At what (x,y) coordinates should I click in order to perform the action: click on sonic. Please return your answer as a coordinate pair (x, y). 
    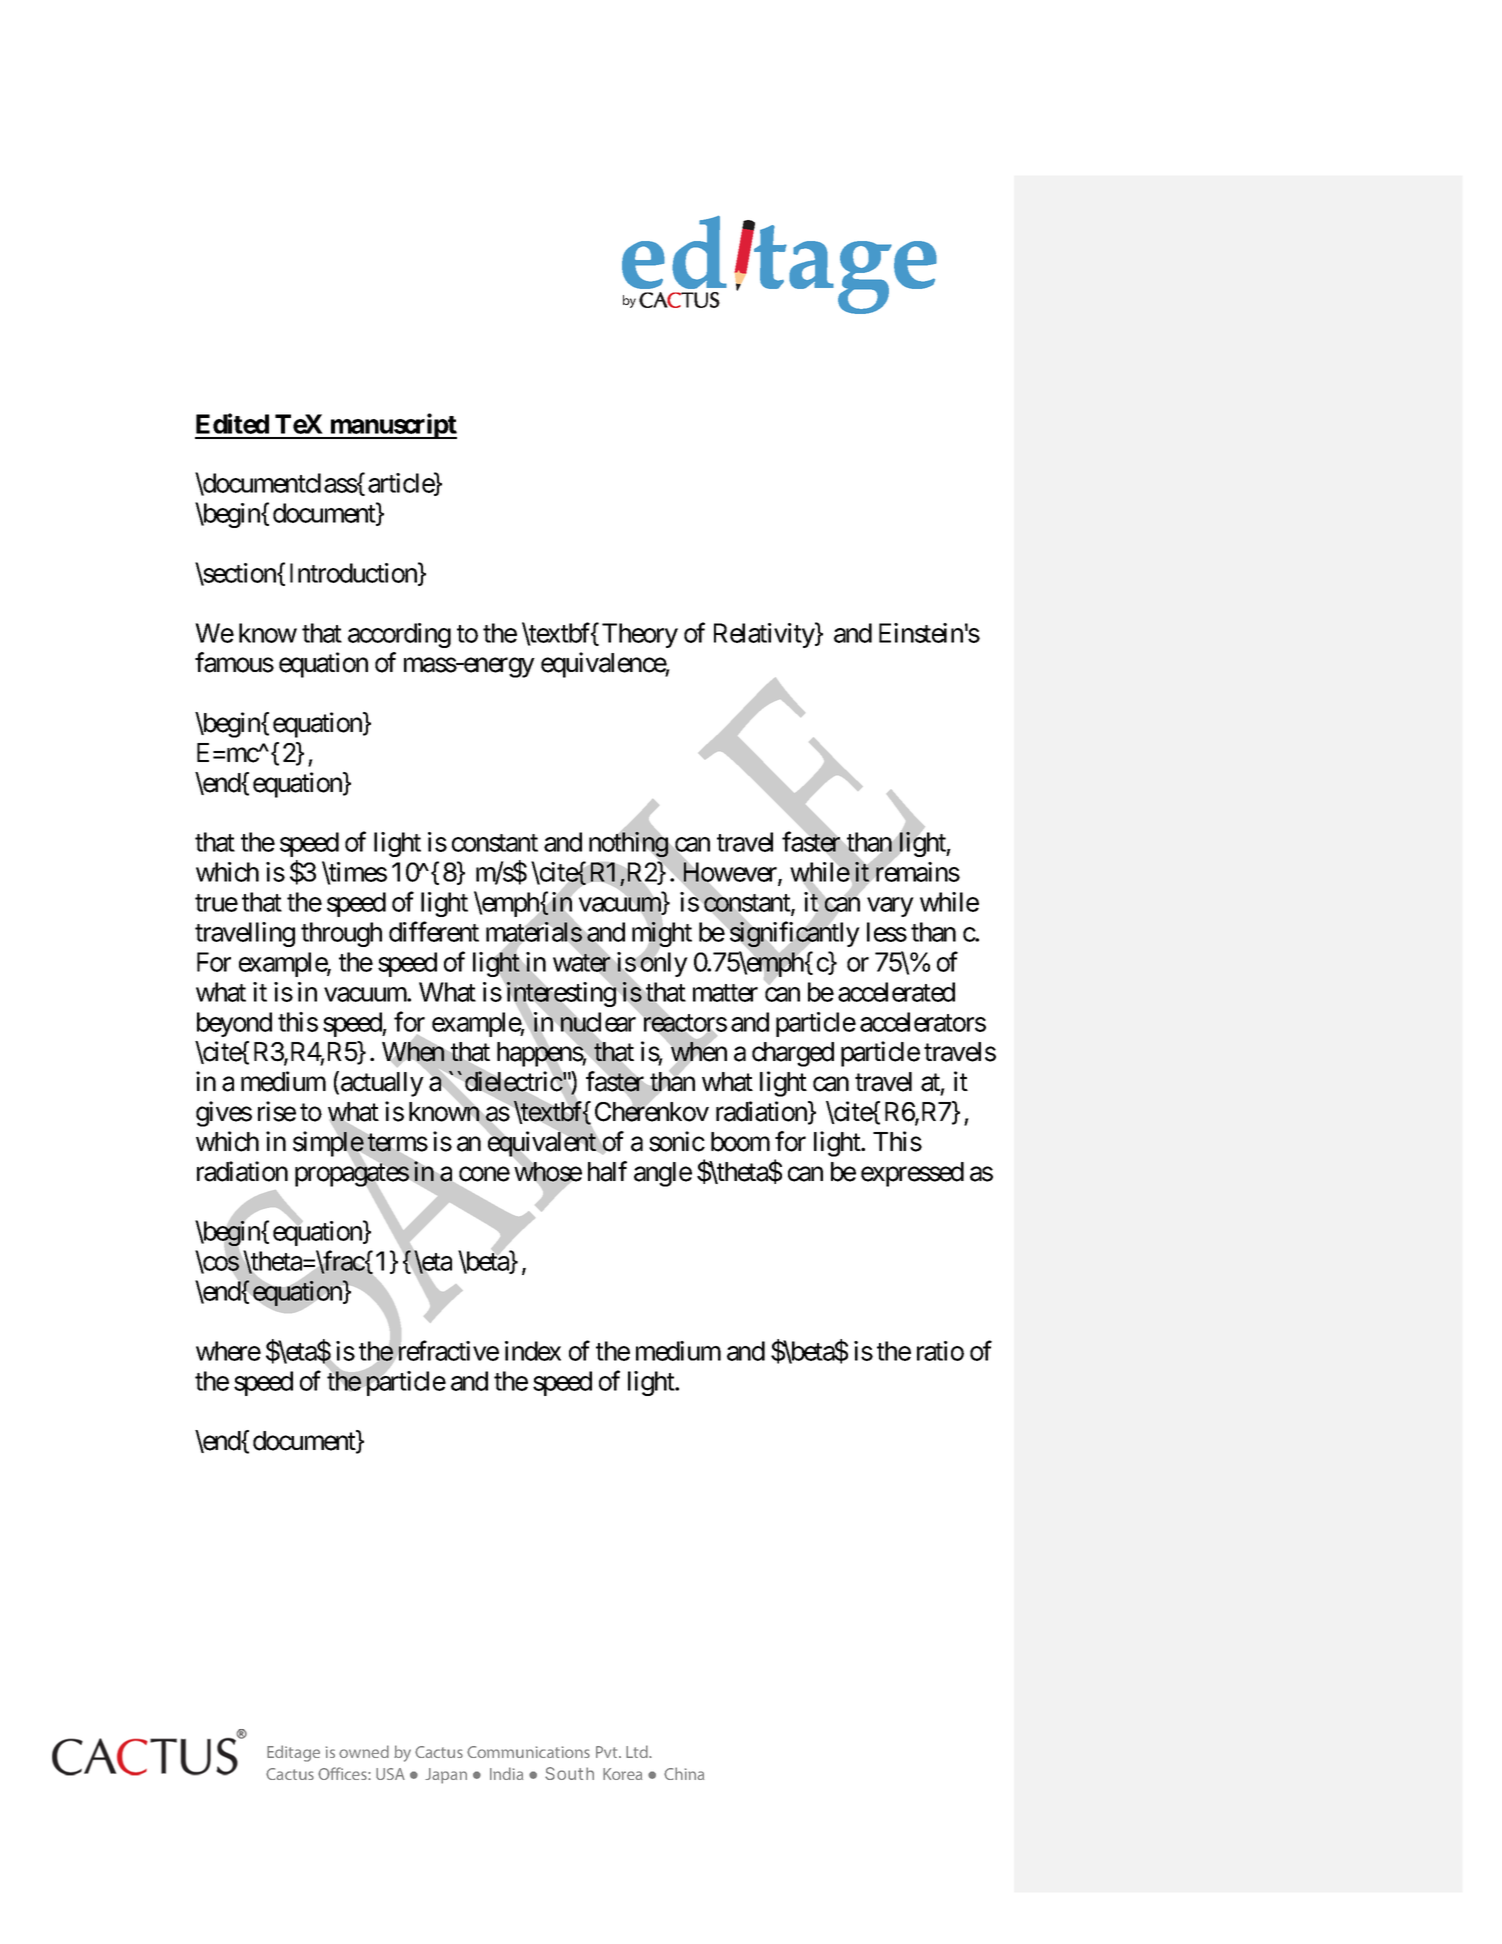
    Looking at the image, I should click on (677, 1141).
